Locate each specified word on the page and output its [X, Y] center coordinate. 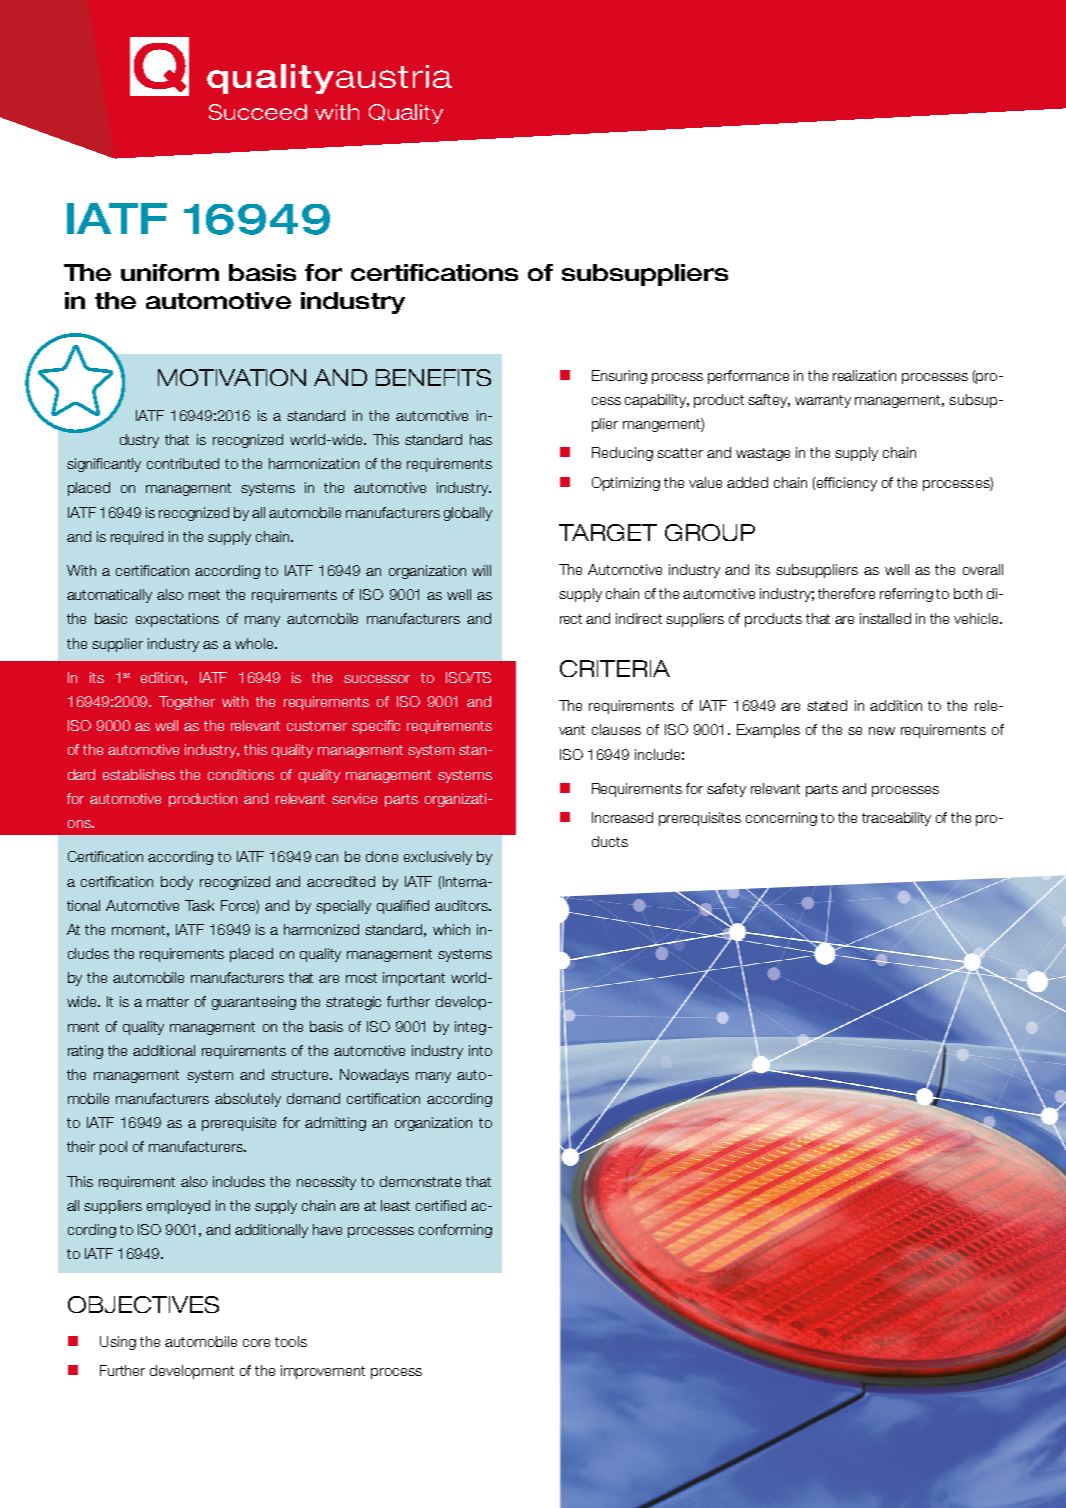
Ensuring [619, 377]
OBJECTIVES [143, 1304]
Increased [622, 817]
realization [864, 375]
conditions [241, 774]
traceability [896, 819]
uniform [170, 272]
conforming [455, 1231]
